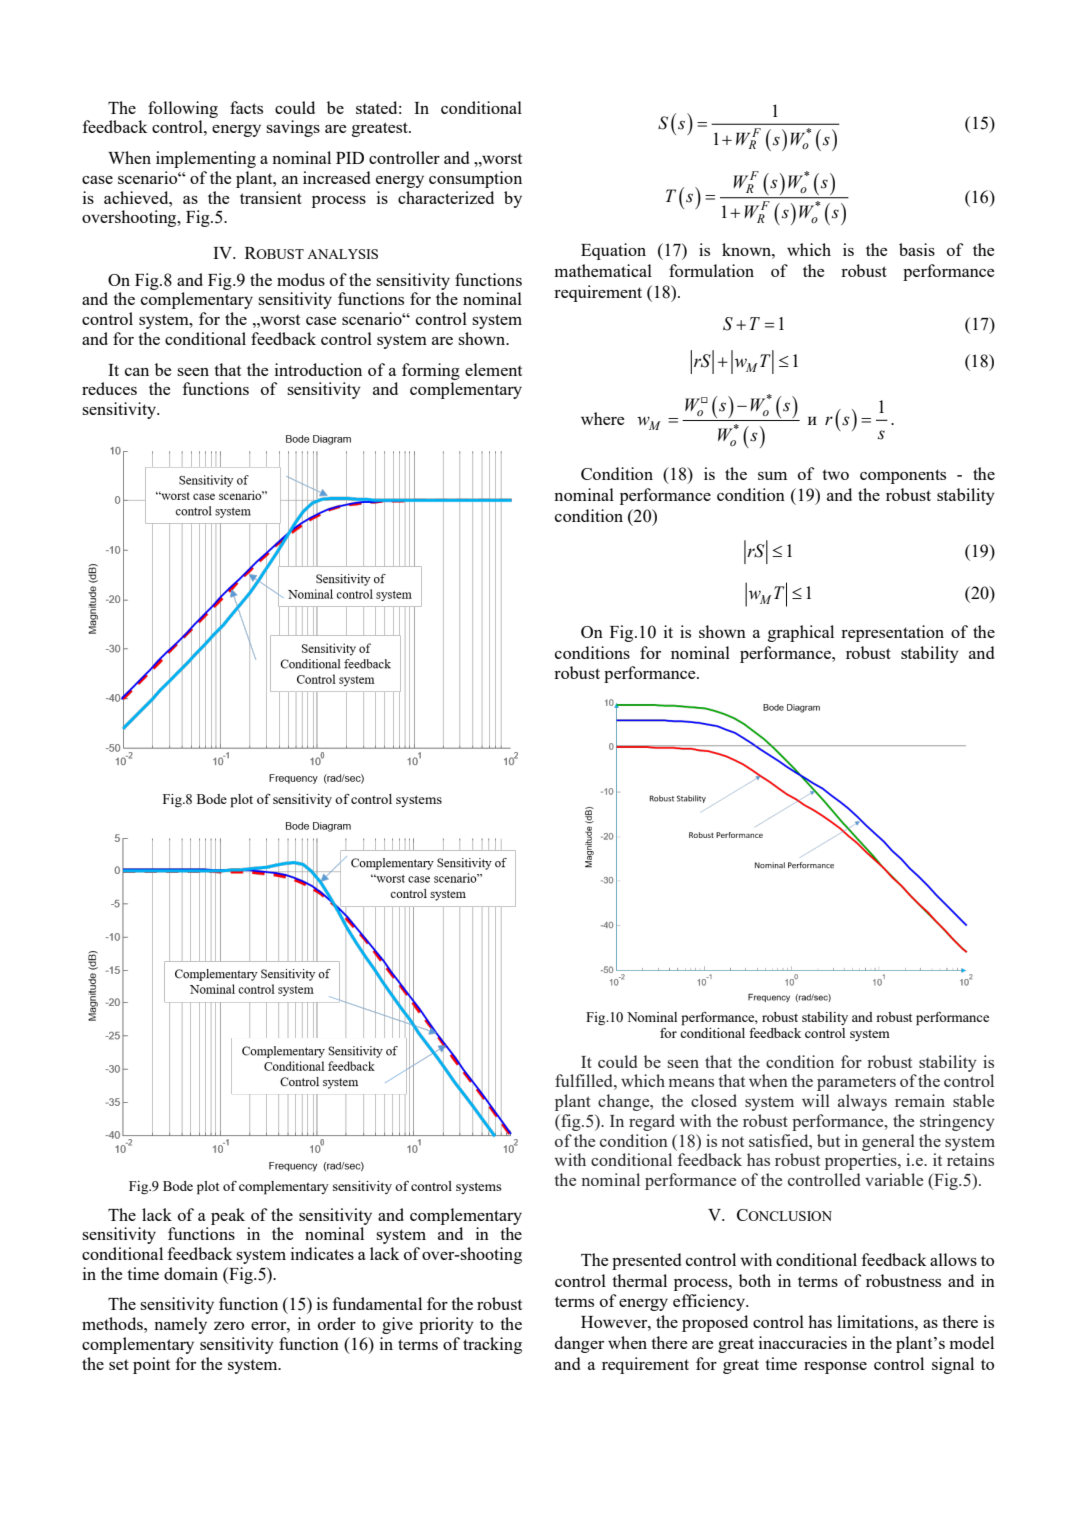 The width and height of the document is (1077, 1523). I want to click on zero, so click(229, 1326).
